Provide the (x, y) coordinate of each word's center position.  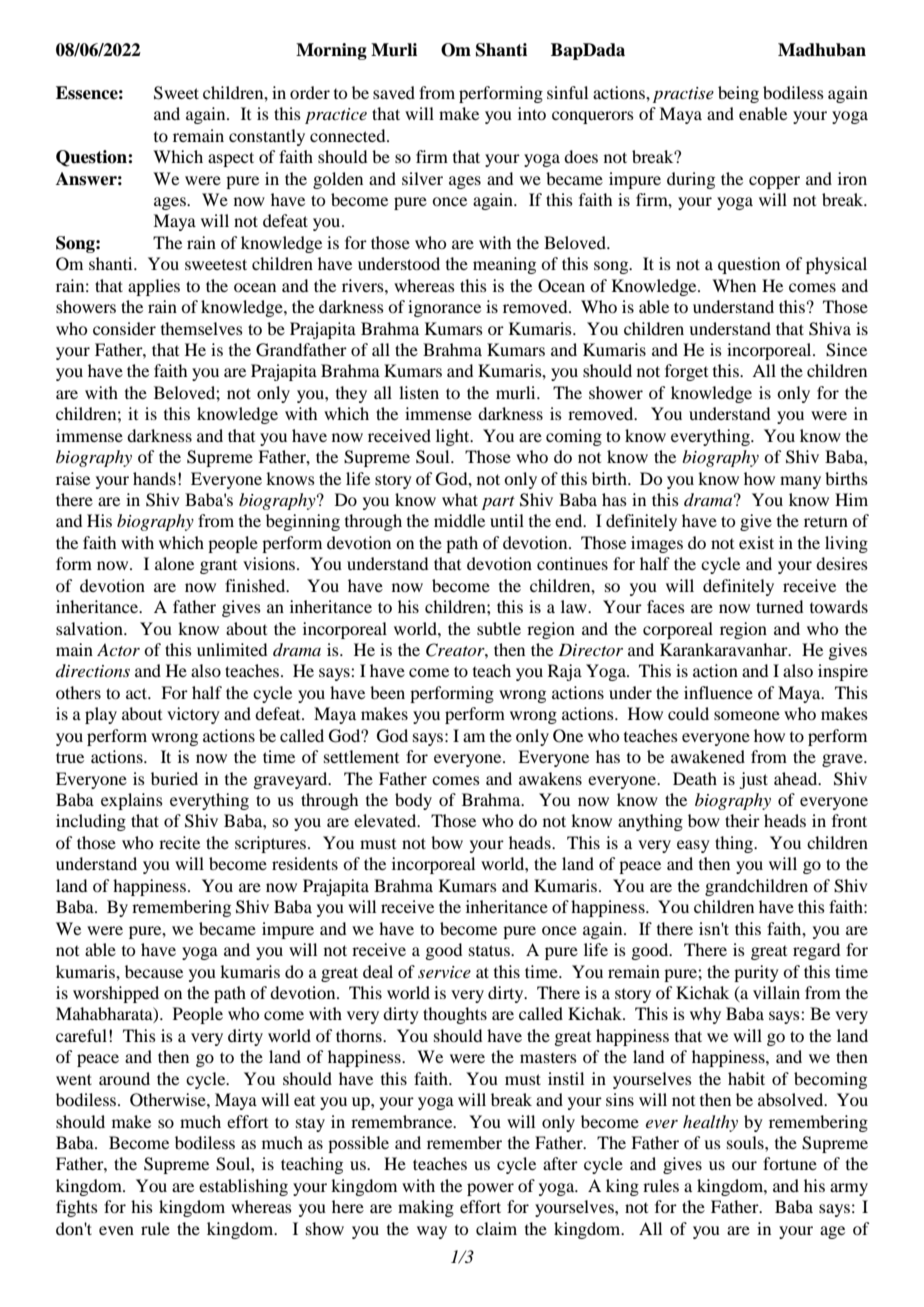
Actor (118, 650)
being (738, 94)
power (490, 1189)
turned (779, 606)
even (116, 1230)
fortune (790, 1163)
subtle (499, 628)
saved (394, 92)
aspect (231, 159)
